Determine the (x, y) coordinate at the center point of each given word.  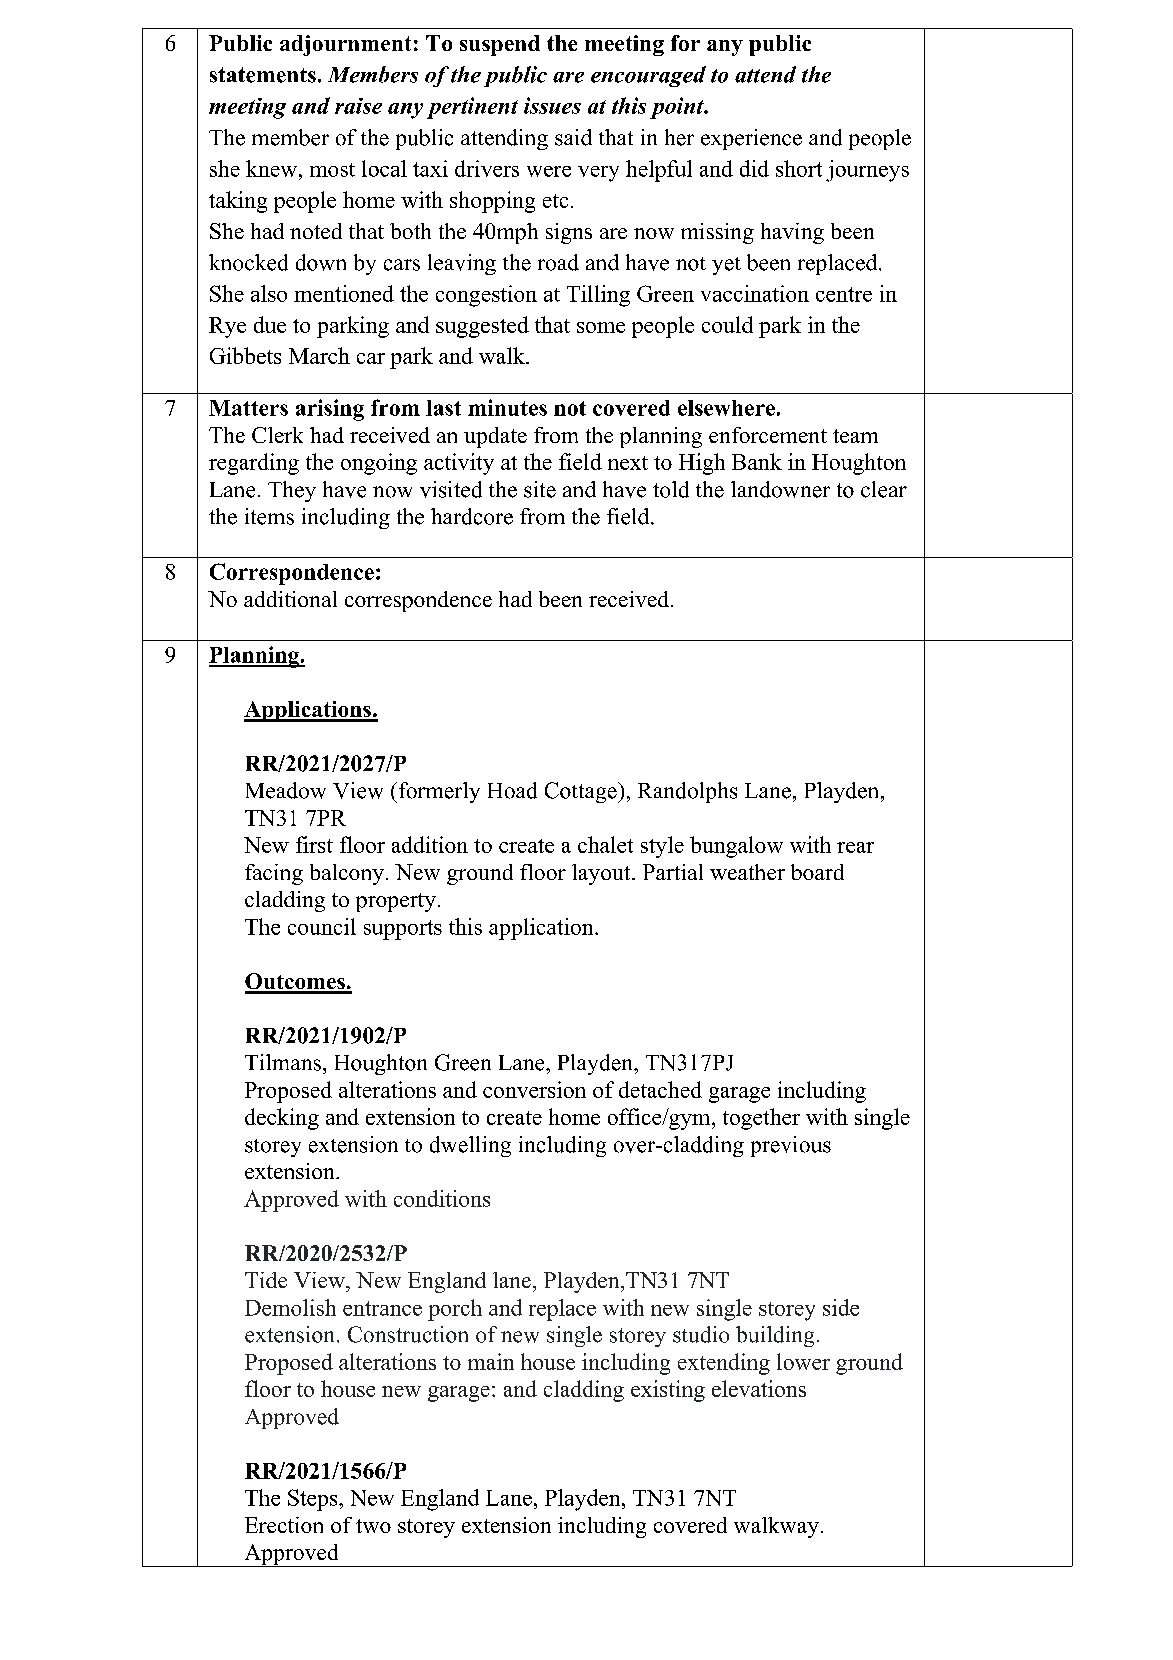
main (491, 1361)
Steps (314, 1500)
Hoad (512, 790)
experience (751, 139)
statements (263, 75)
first (314, 844)
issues (552, 105)
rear (855, 847)
